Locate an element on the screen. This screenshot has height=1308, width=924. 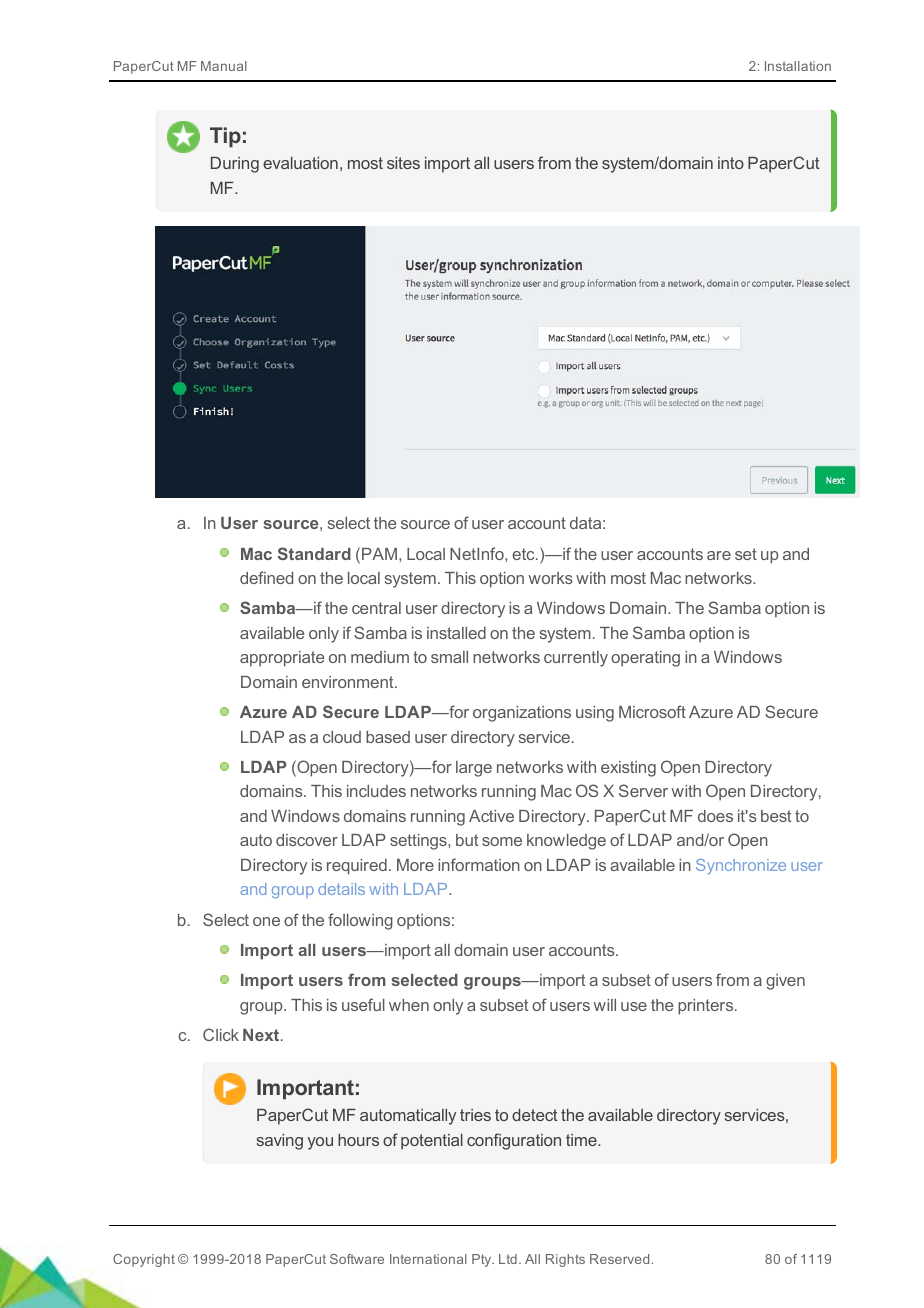
small is located at coordinates (449, 657).
